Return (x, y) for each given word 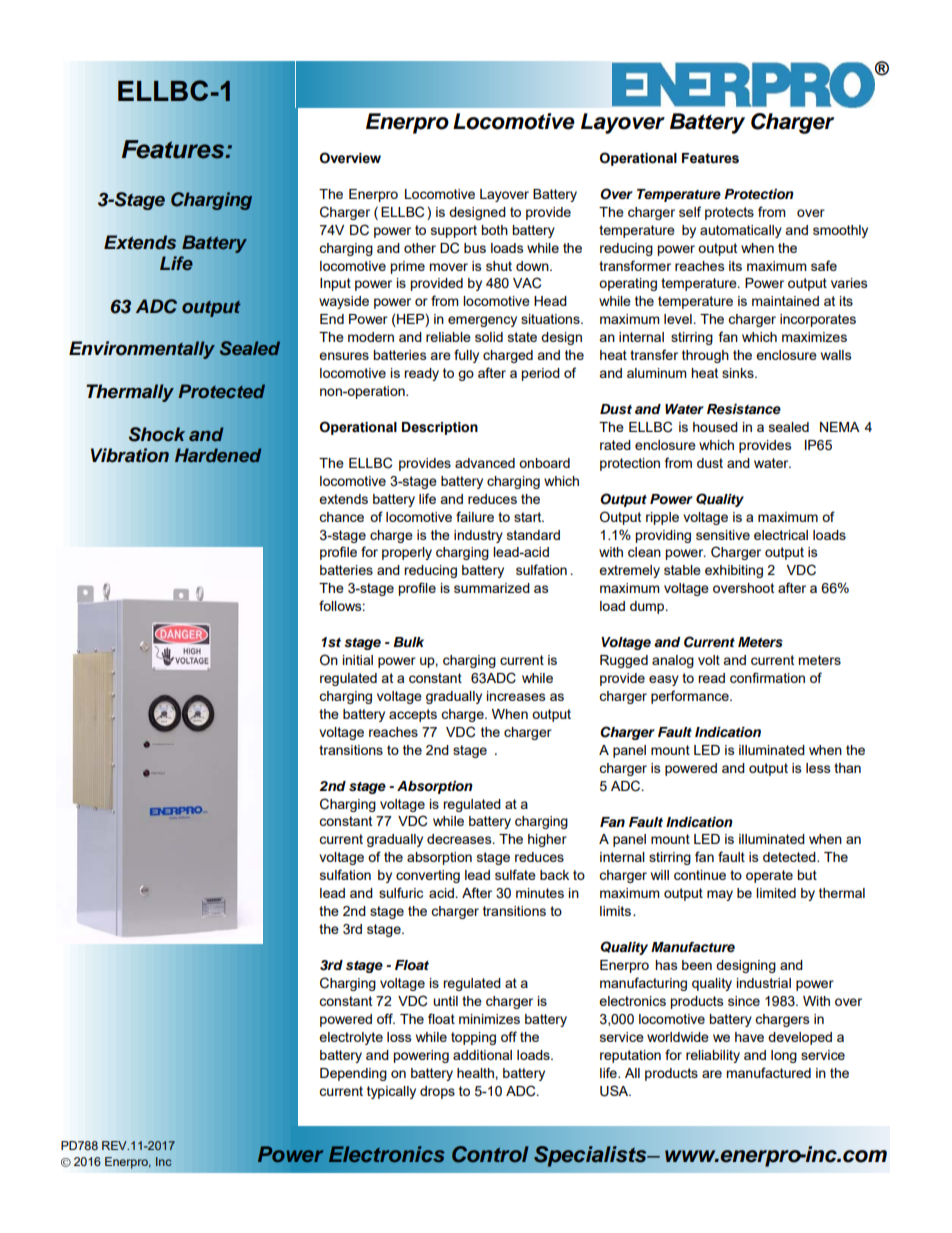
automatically (741, 231)
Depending (353, 1074)
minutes (540, 893)
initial (358, 660)
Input (335, 284)
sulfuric (401, 892)
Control (490, 1154)
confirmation (767, 677)
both (494, 230)
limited (776, 893)
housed (715, 427)
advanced (485, 463)
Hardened (218, 455)
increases (516, 696)
